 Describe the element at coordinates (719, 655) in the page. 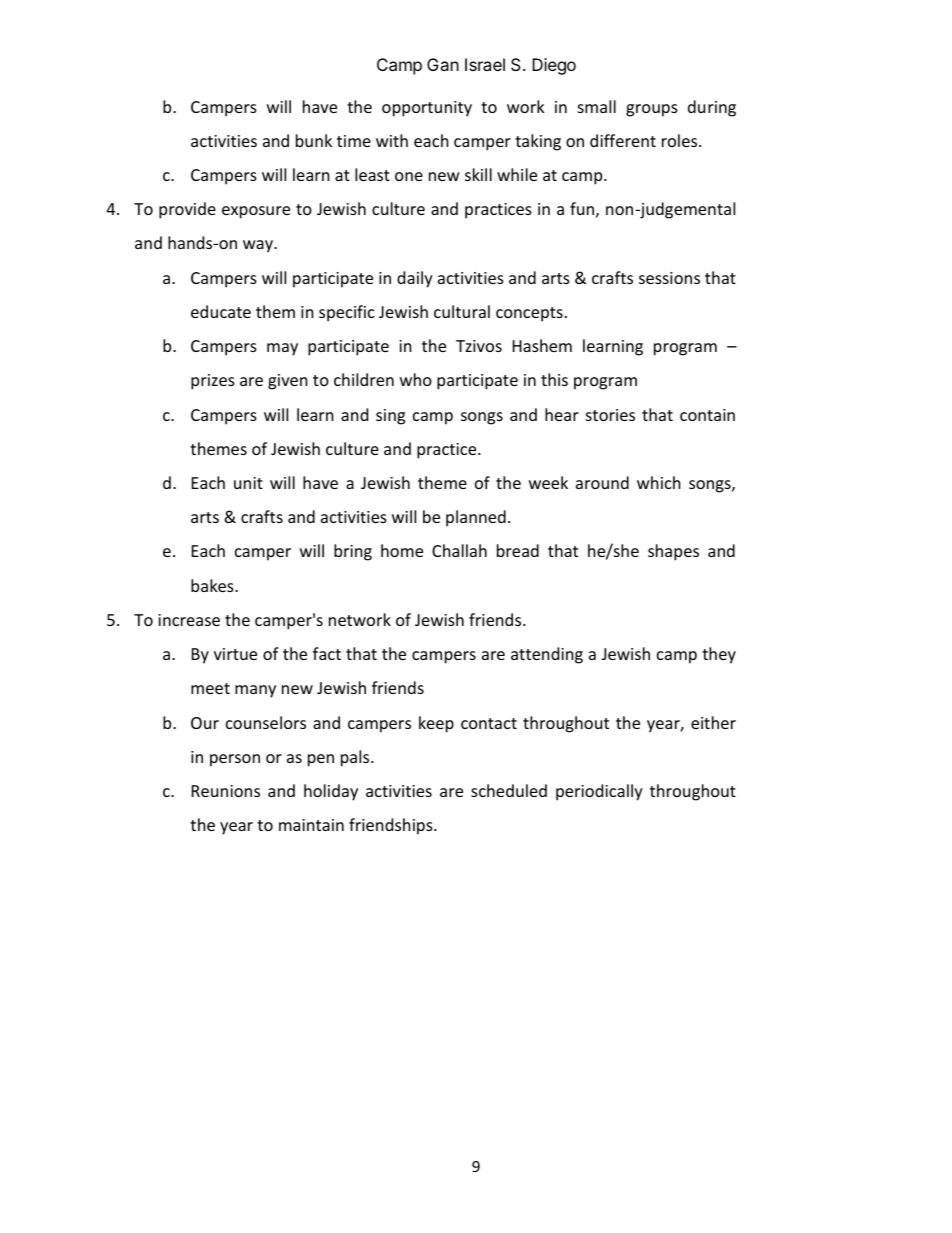

I see `they` at that location.
